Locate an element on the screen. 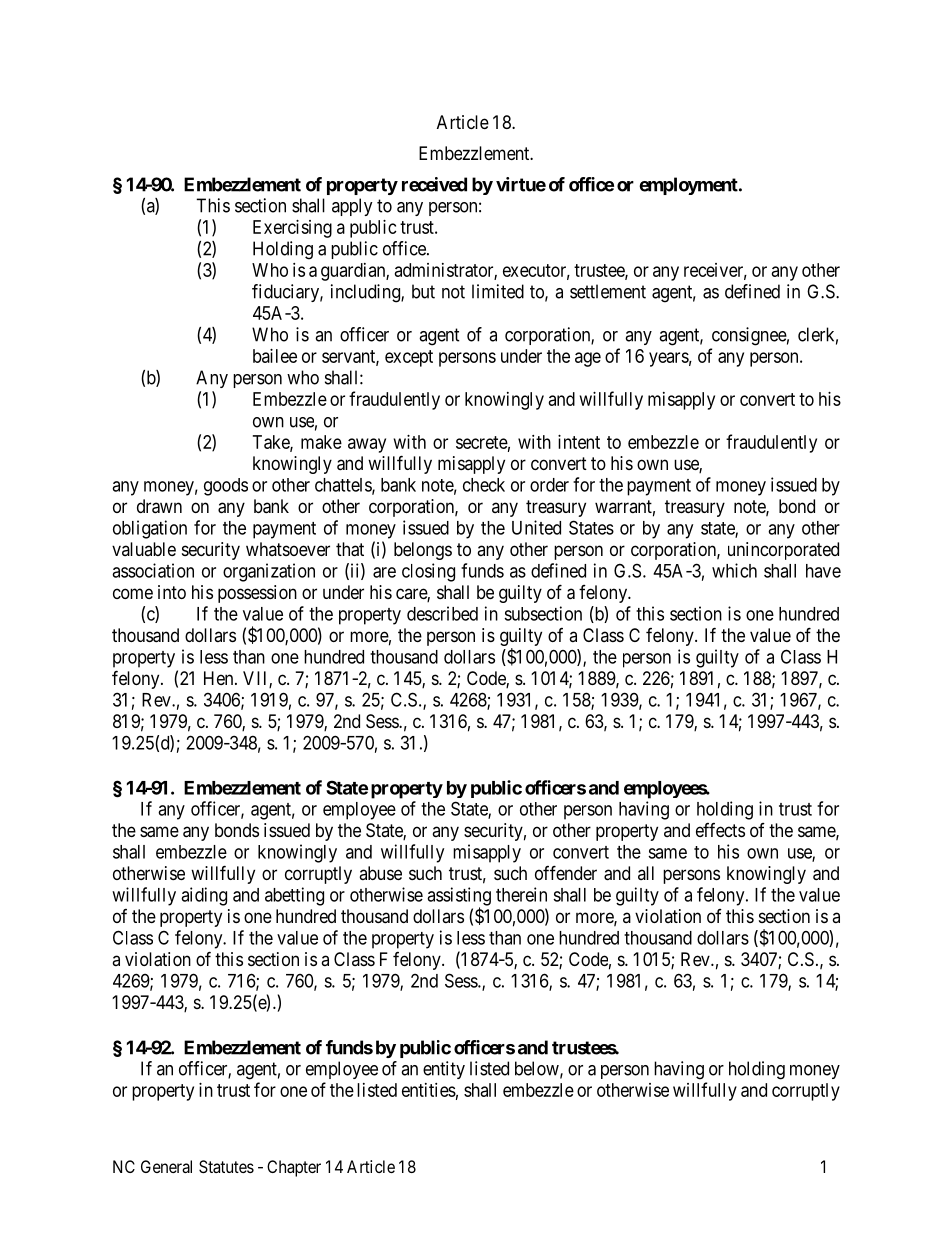  described is located at coordinates (442, 613).
